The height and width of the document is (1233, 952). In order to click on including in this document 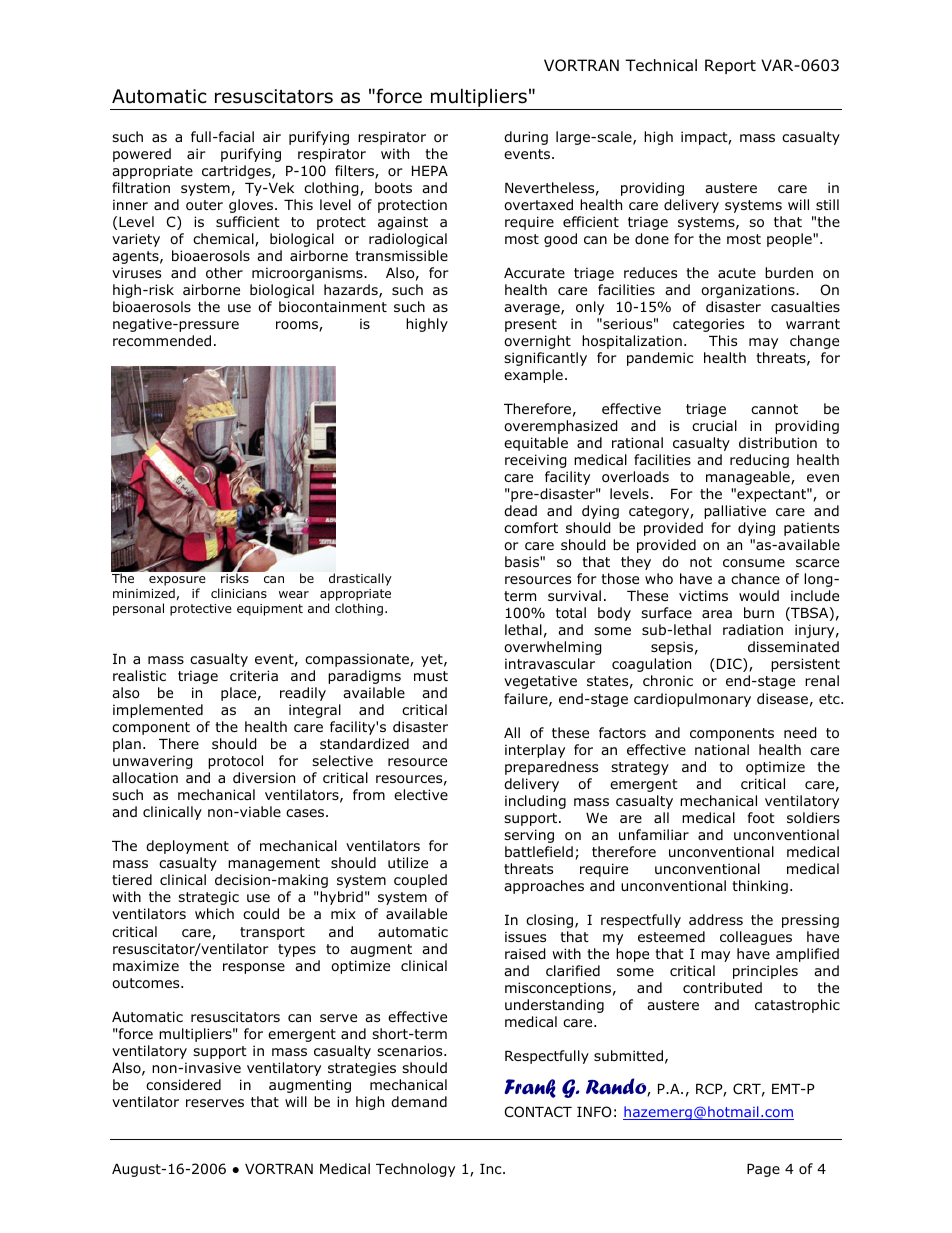, I will do `click(535, 802)`.
